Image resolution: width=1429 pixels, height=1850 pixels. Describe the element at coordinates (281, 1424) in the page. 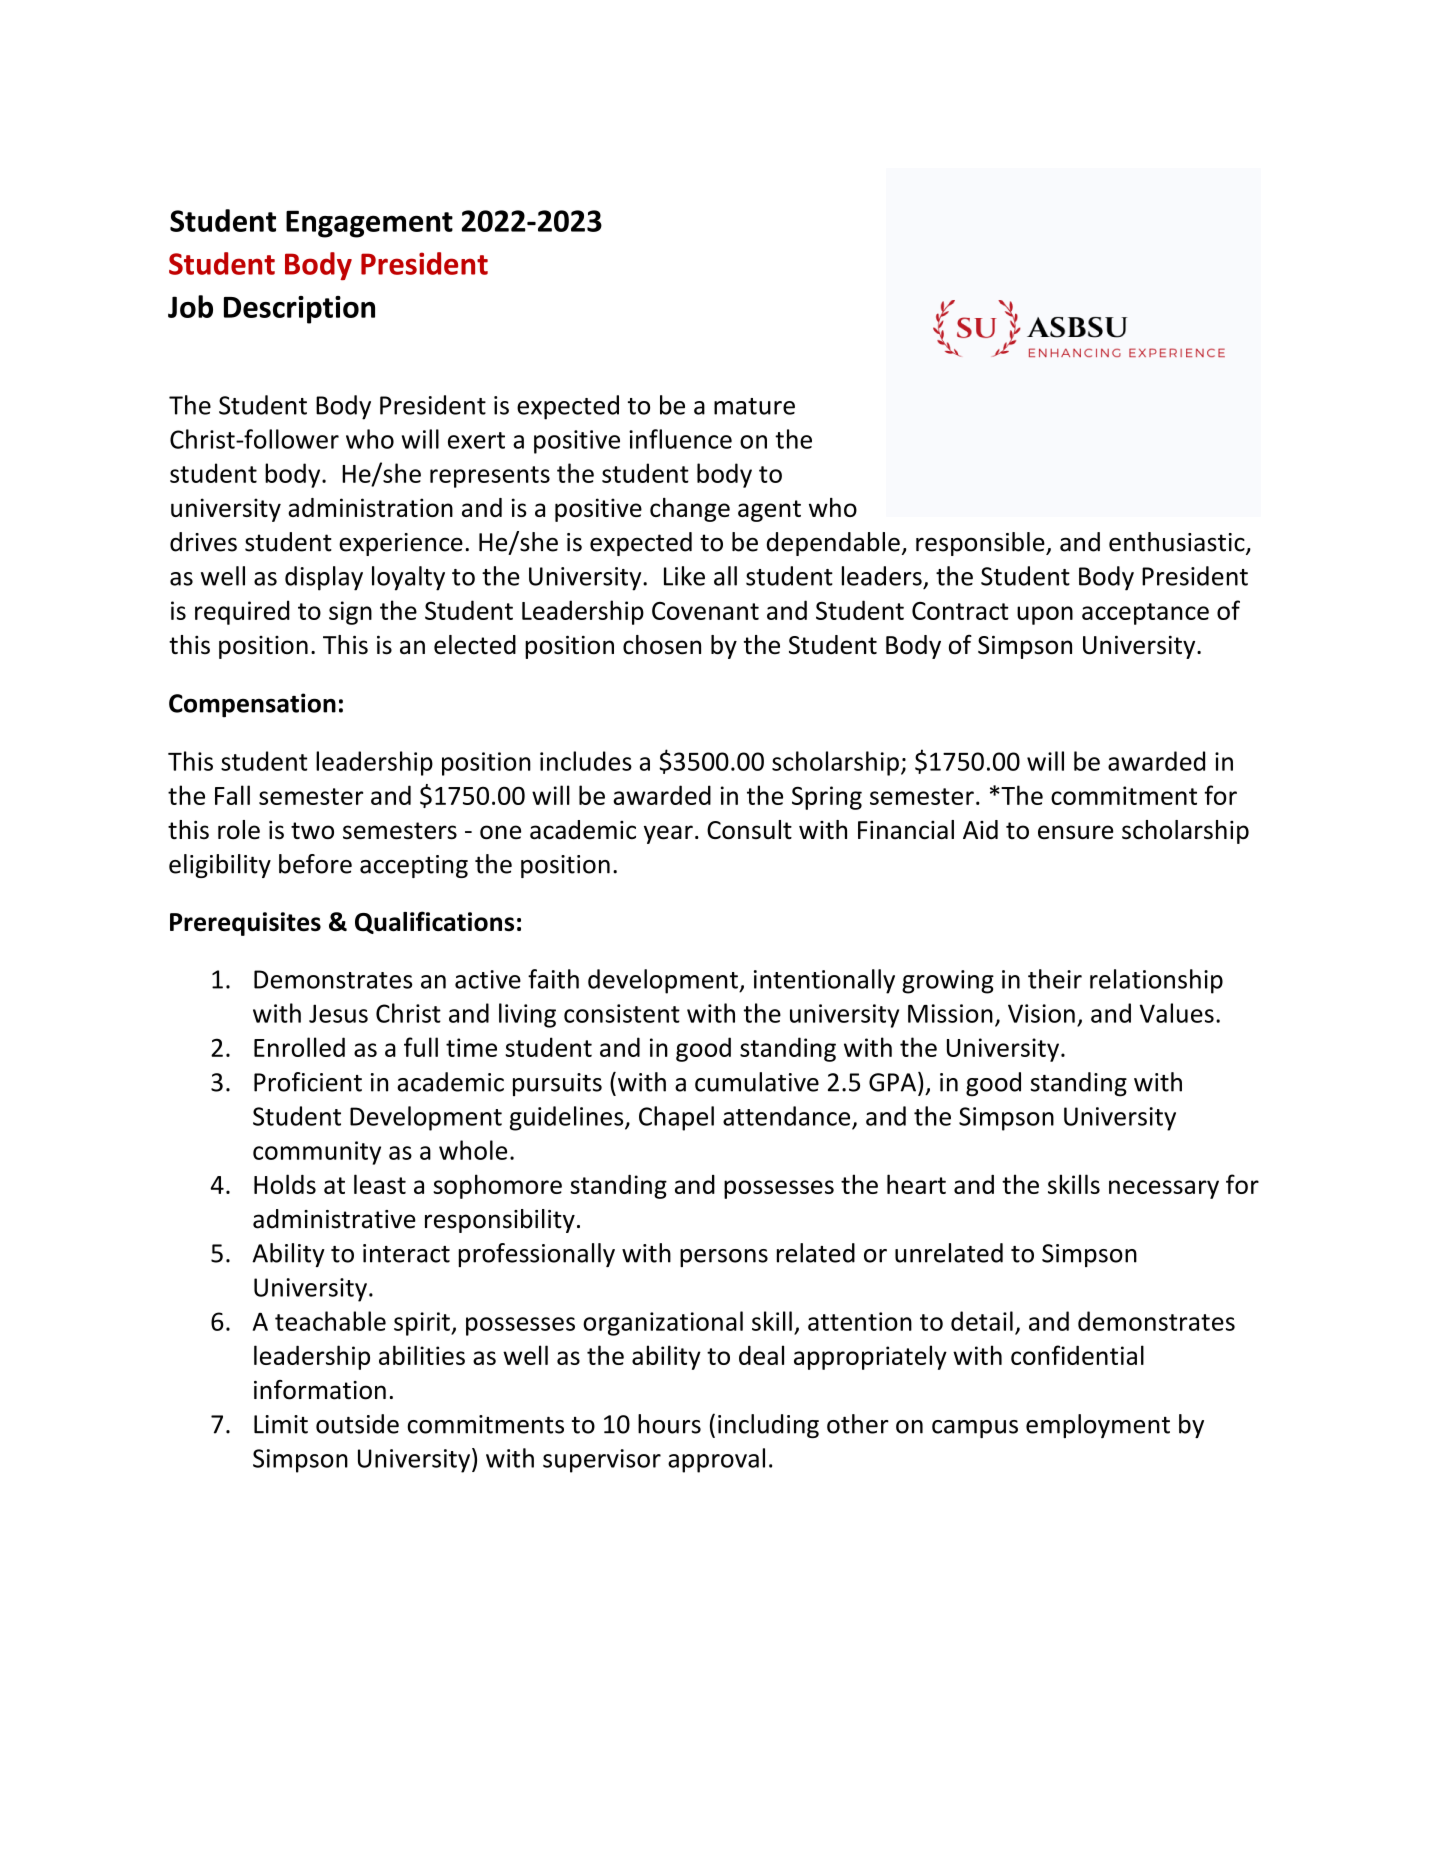

I see `Limit` at that location.
